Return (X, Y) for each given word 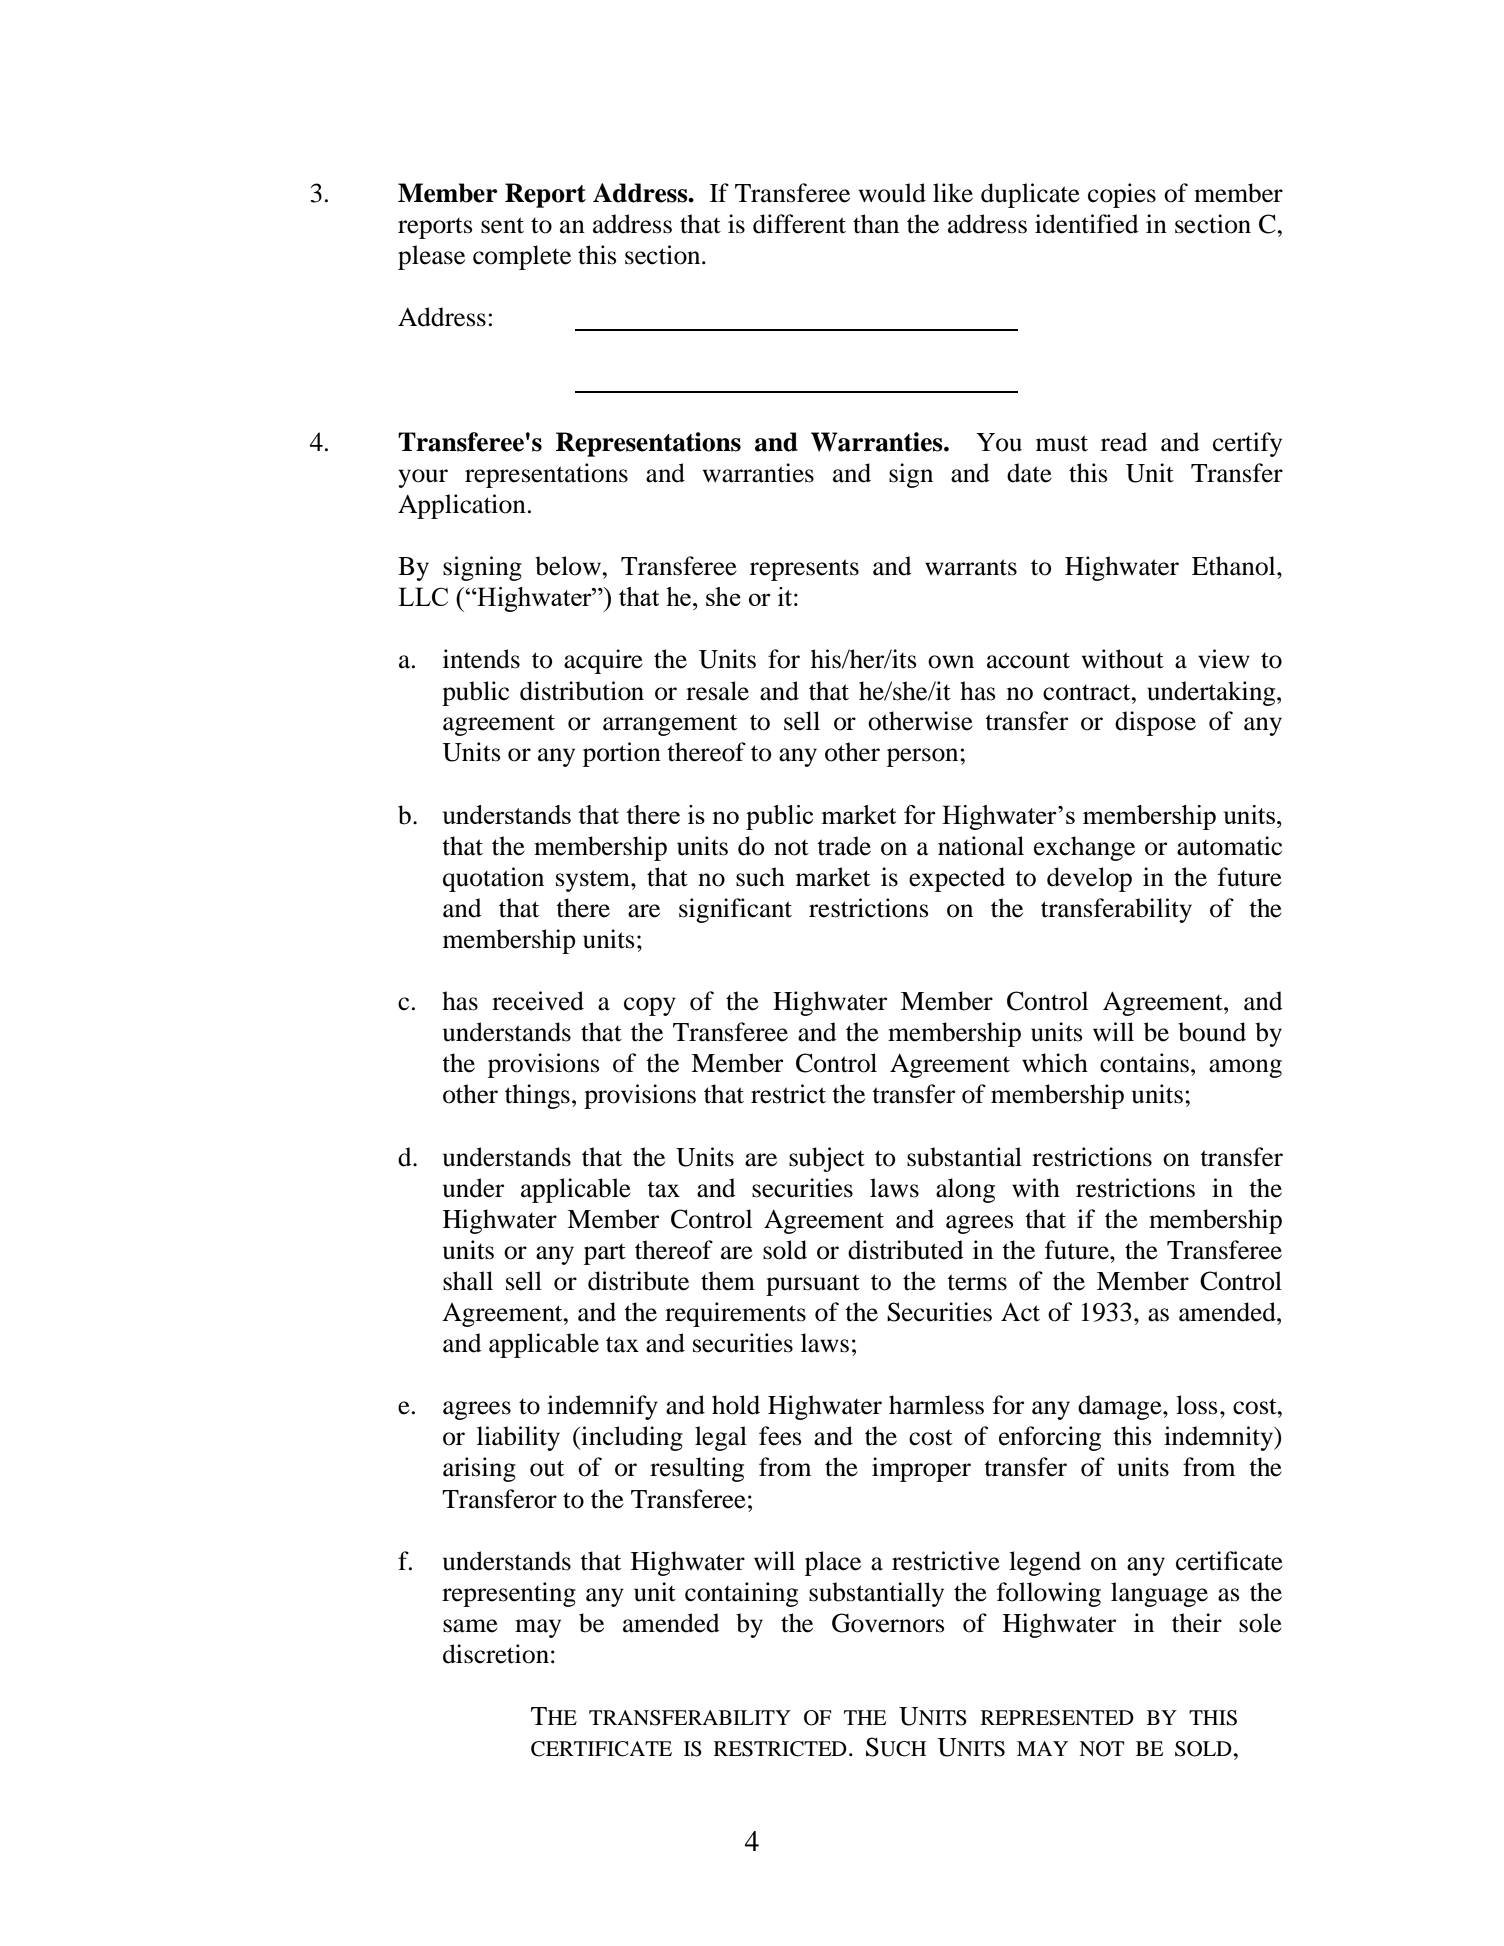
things (537, 1096)
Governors (888, 1623)
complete (522, 257)
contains (1144, 1063)
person (924, 757)
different (799, 224)
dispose (1155, 723)
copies (1122, 195)
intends (481, 659)
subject (827, 1159)
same (470, 1626)
